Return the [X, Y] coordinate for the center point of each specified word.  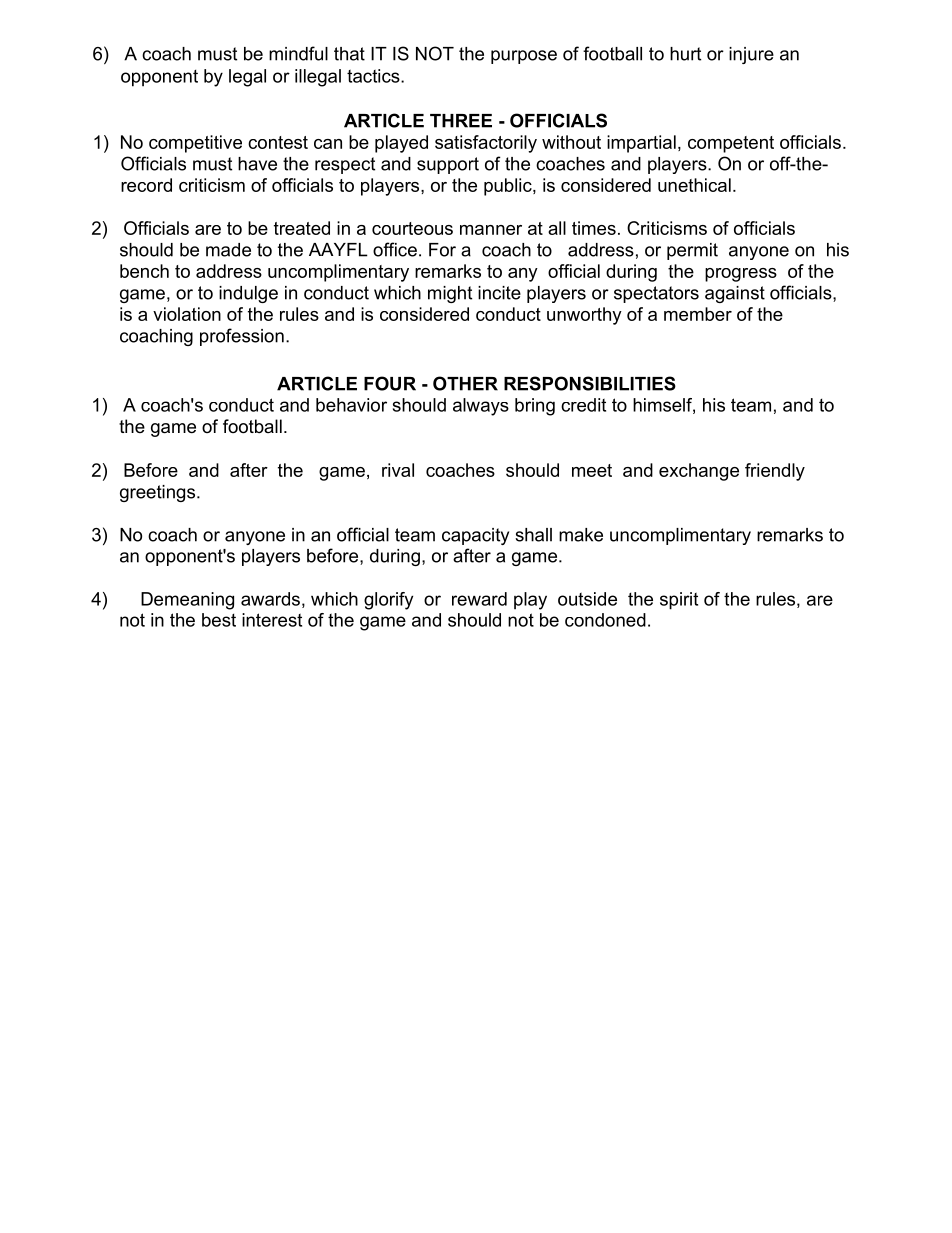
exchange [699, 472]
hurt [685, 54]
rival [398, 470]
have [257, 164]
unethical [694, 185]
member [698, 314]
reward [479, 599]
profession [242, 337]
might [450, 294]
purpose [524, 57]
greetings [157, 493]
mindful [298, 53]
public [509, 187]
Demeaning [187, 601]
